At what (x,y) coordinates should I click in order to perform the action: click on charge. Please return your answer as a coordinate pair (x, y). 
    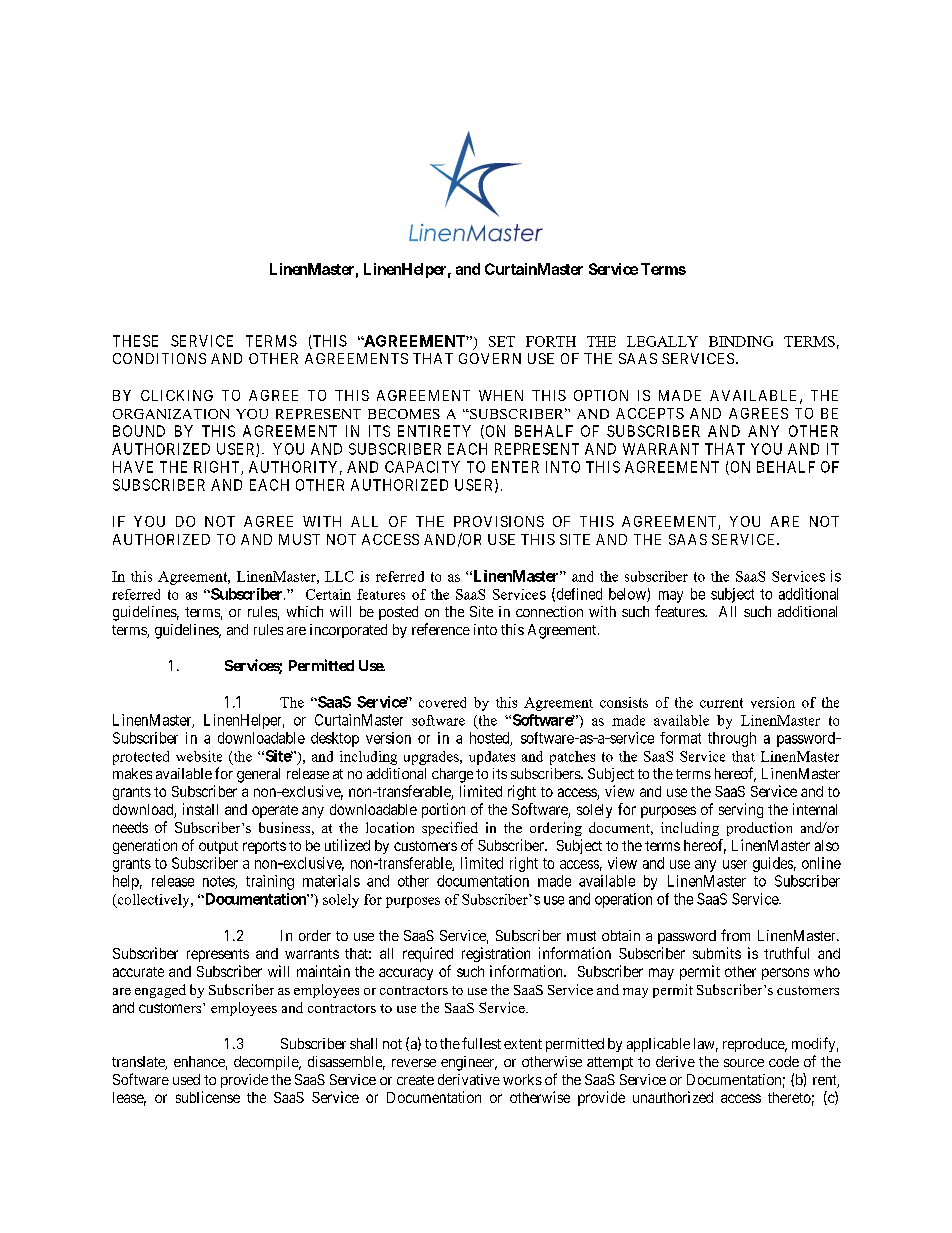
    Looking at the image, I should click on (452, 775).
